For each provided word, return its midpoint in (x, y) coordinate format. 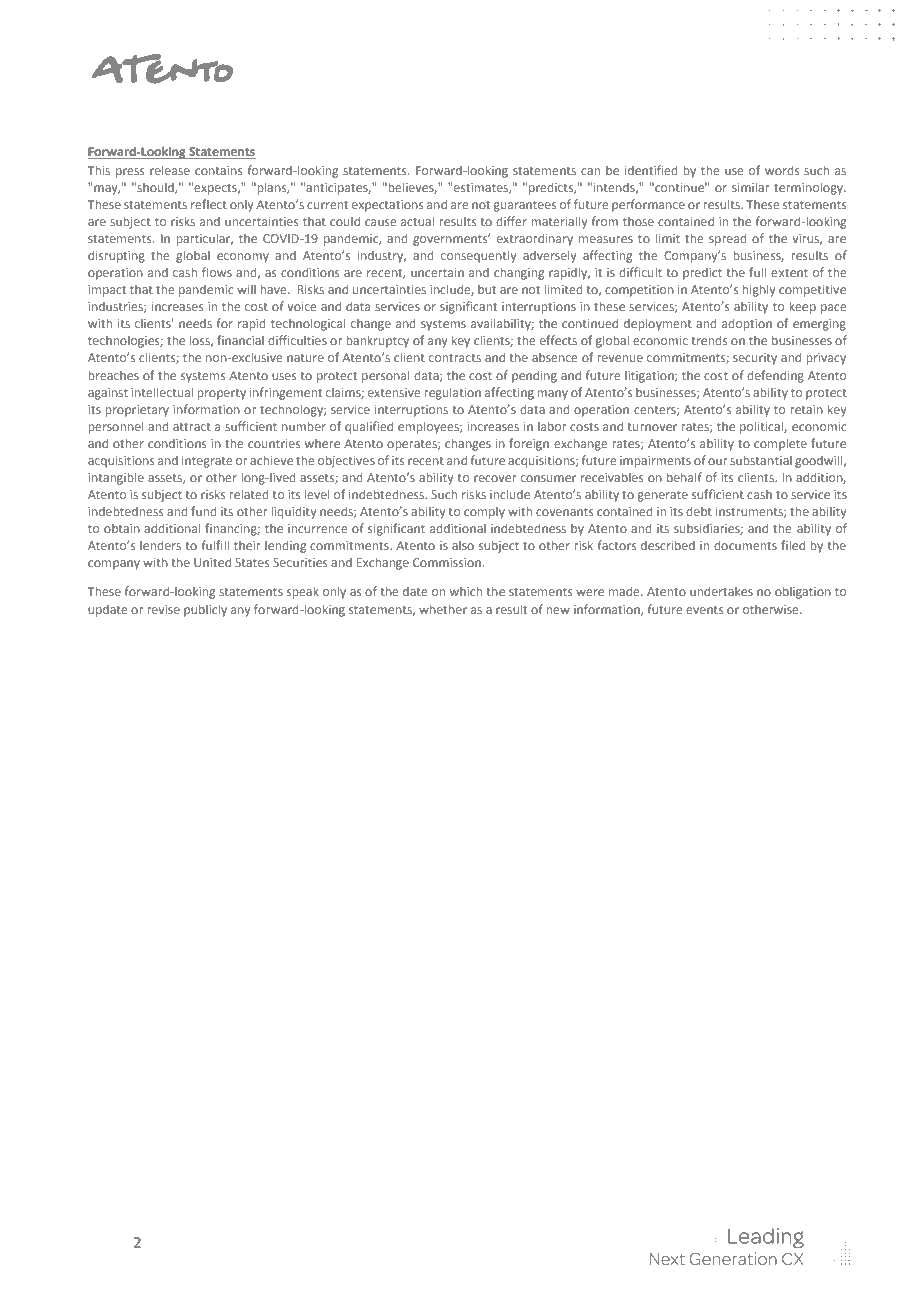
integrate (207, 462)
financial (240, 340)
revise (163, 609)
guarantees (524, 206)
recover (495, 478)
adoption (747, 324)
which (466, 591)
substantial (761, 460)
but (487, 289)
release (170, 170)
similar (750, 187)
